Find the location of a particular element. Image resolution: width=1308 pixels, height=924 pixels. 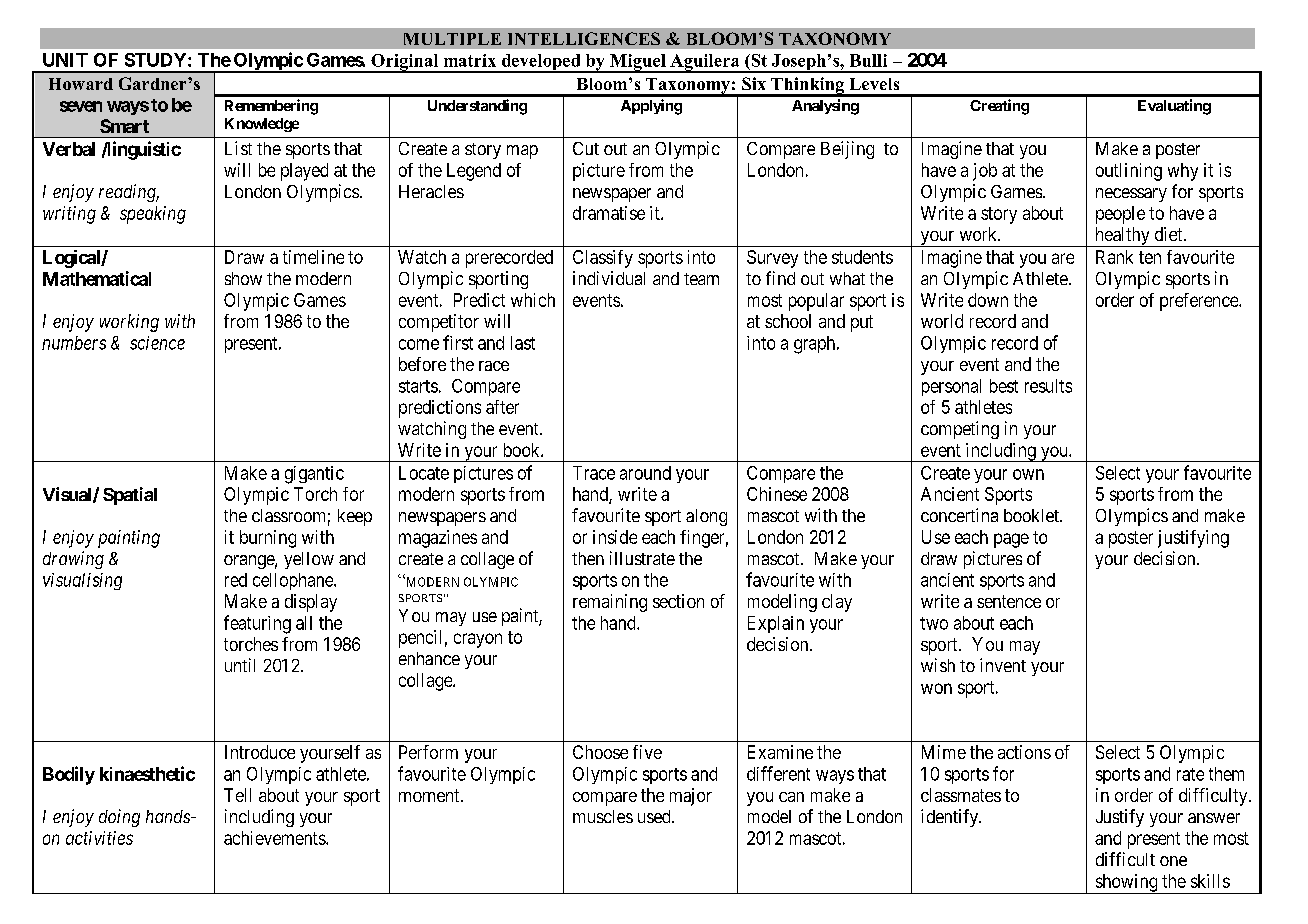

achievements is located at coordinates (275, 838).
